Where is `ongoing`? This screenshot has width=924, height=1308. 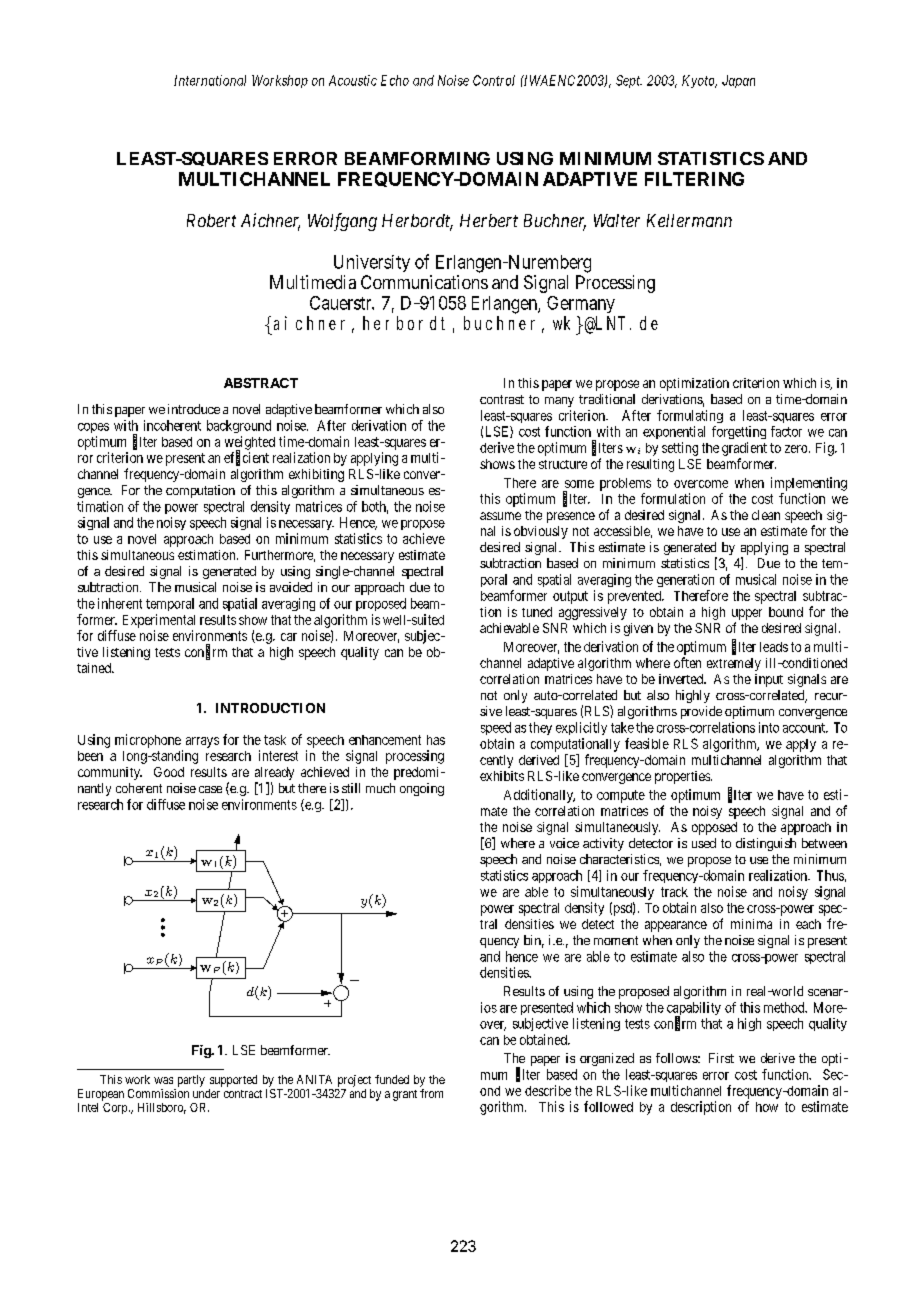
ongoing is located at coordinates (422, 789).
